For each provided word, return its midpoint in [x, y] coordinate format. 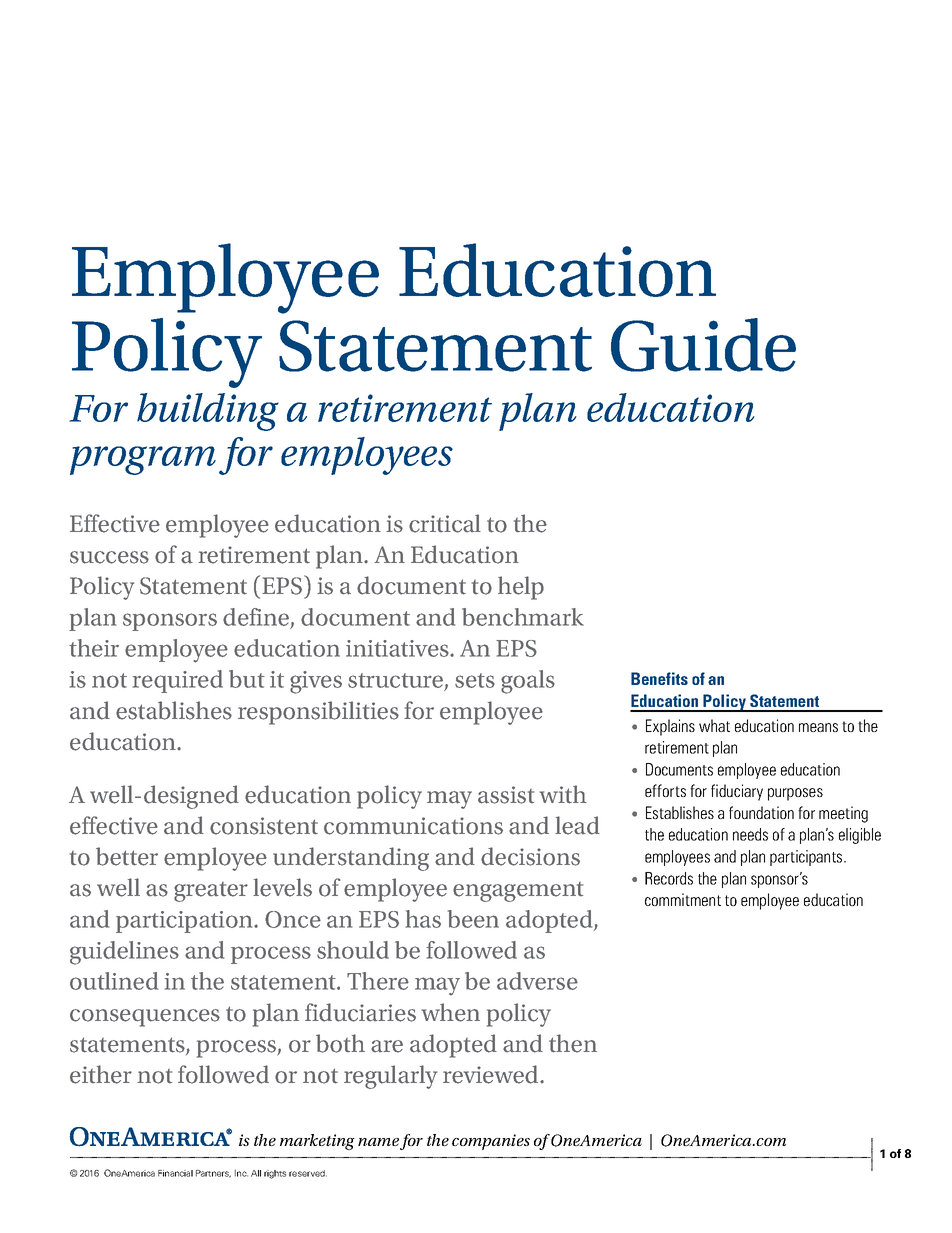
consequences [145, 1018]
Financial [175, 1173]
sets [475, 680]
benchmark [523, 617]
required [178, 681]
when [451, 1012]
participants [807, 858]
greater [211, 892]
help [521, 588]
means [818, 727]
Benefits [659, 678]
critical [445, 523]
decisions [530, 856]
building [208, 412]
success [109, 557]
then [573, 1043]
